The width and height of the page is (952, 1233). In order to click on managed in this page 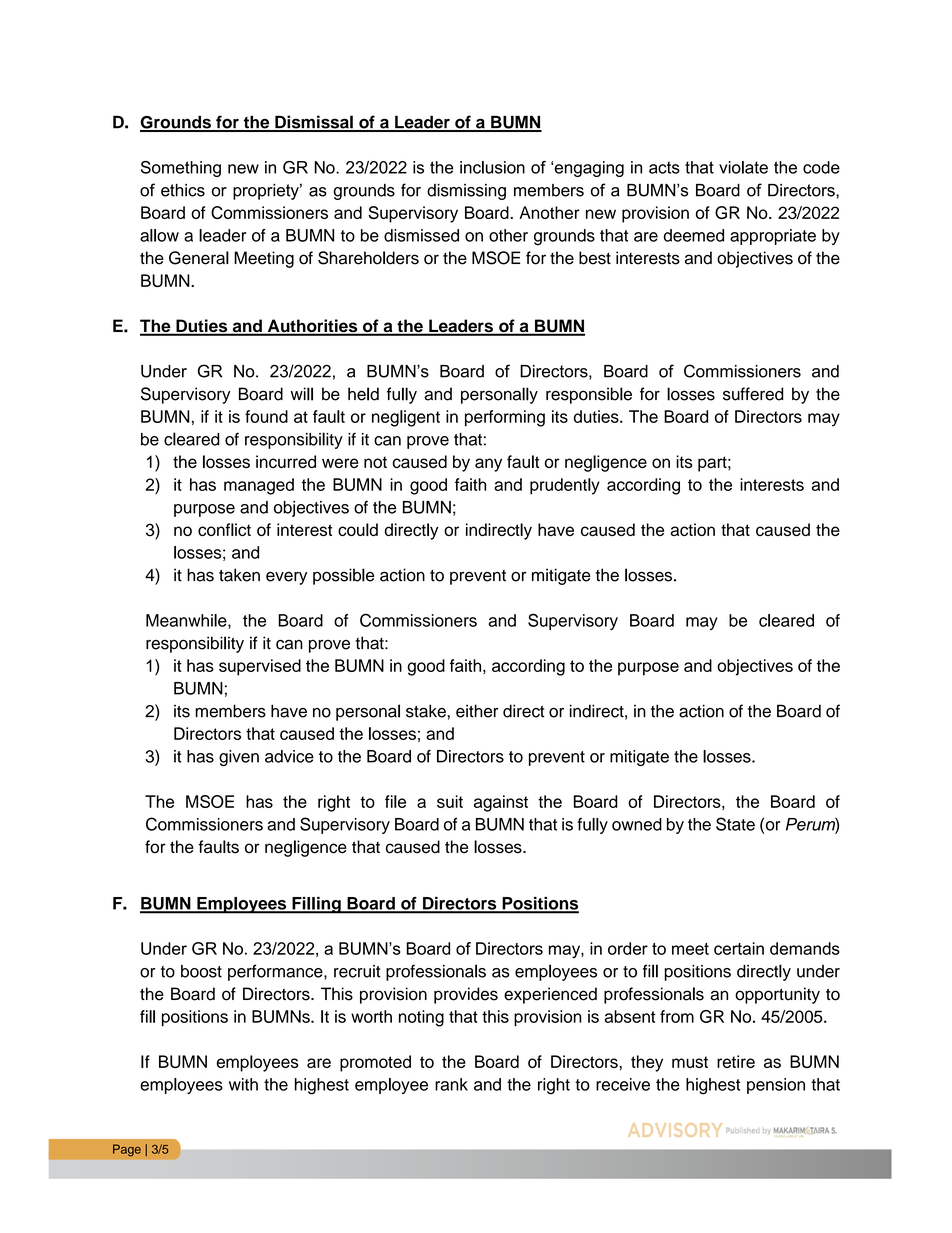, I will do `click(259, 486)`.
